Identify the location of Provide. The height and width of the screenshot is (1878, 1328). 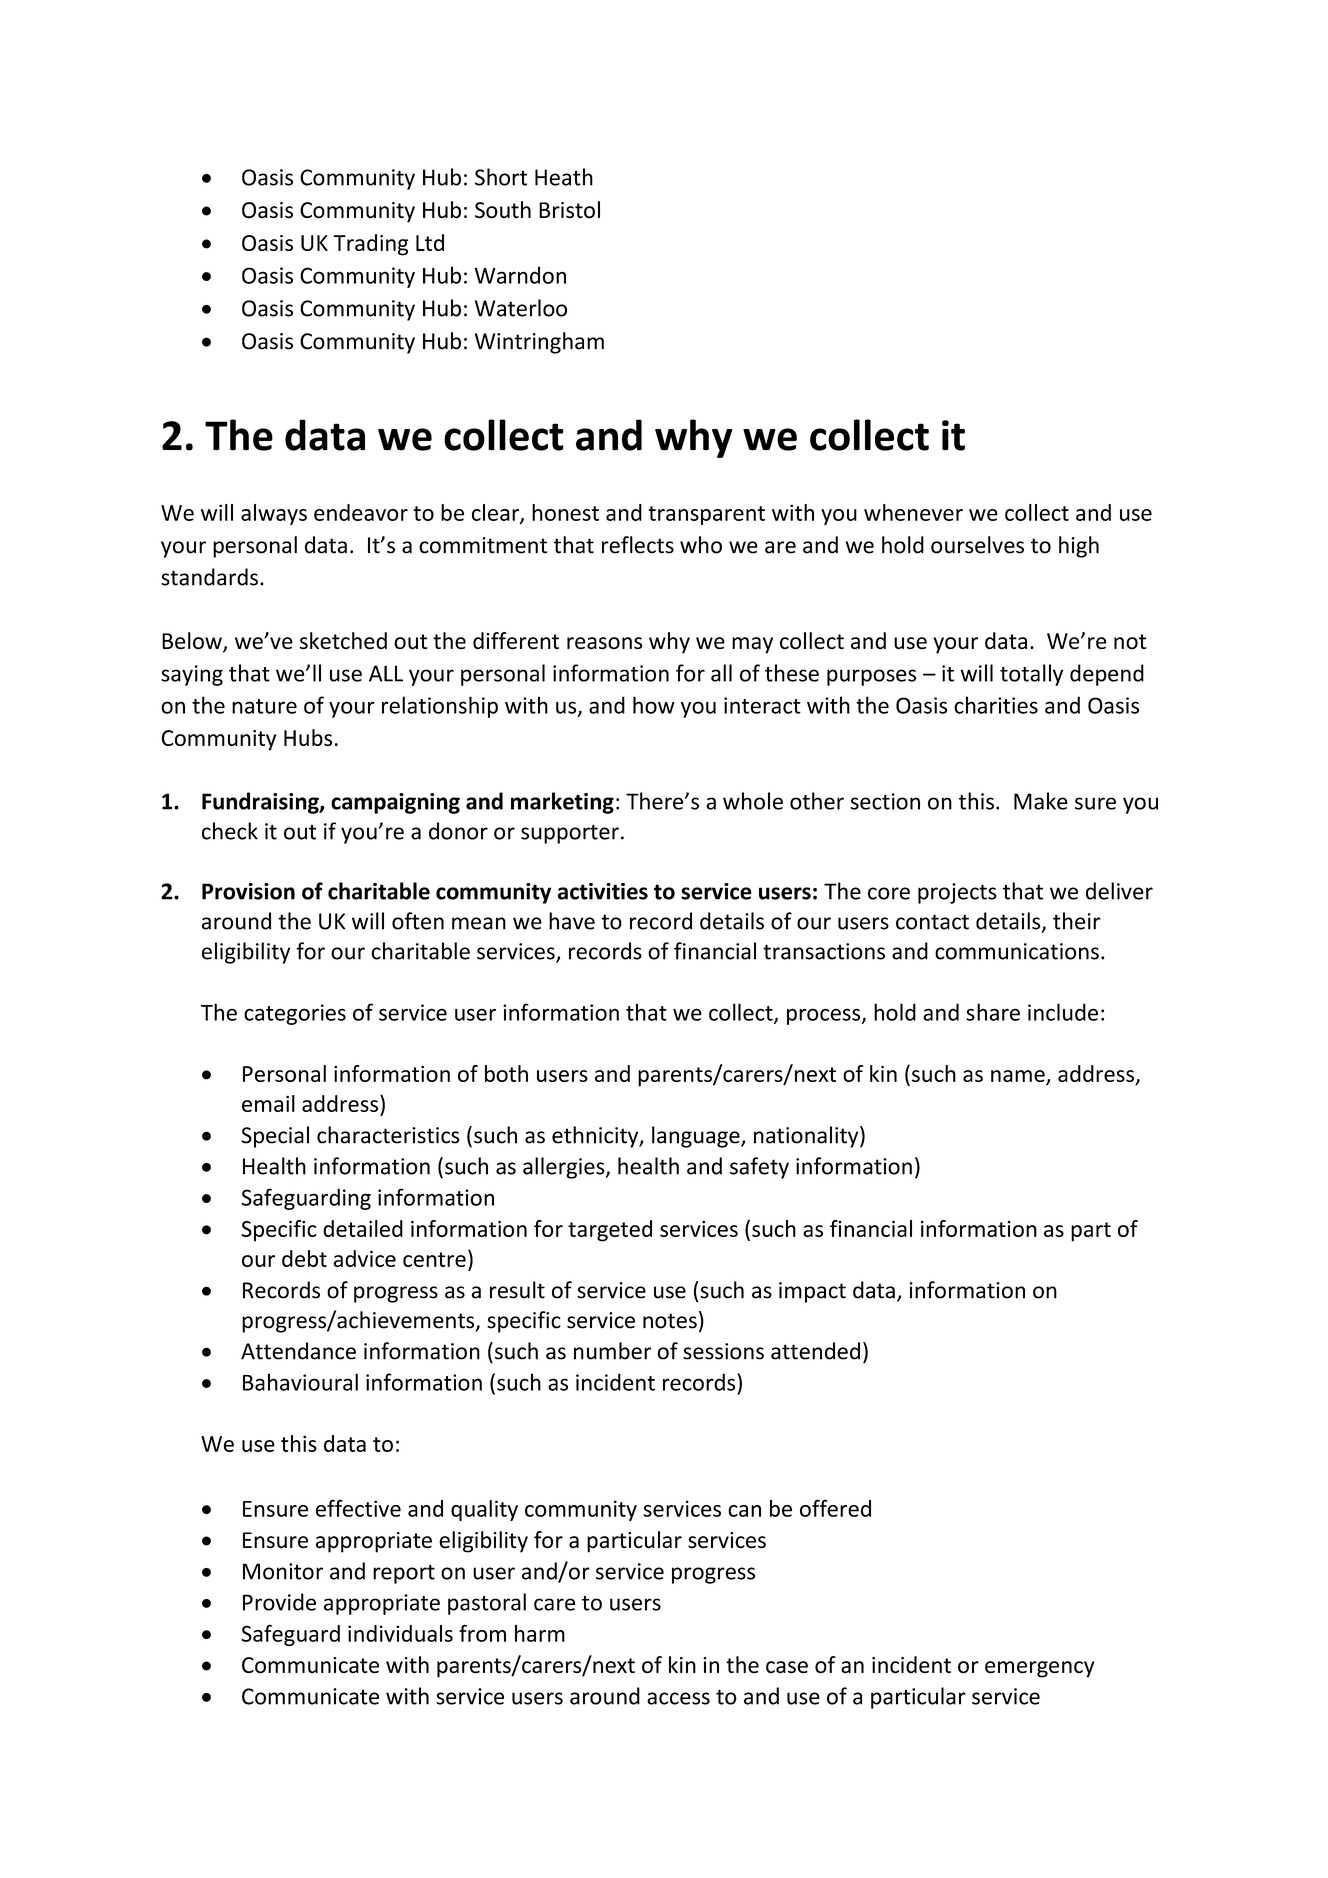
(279, 1602).
